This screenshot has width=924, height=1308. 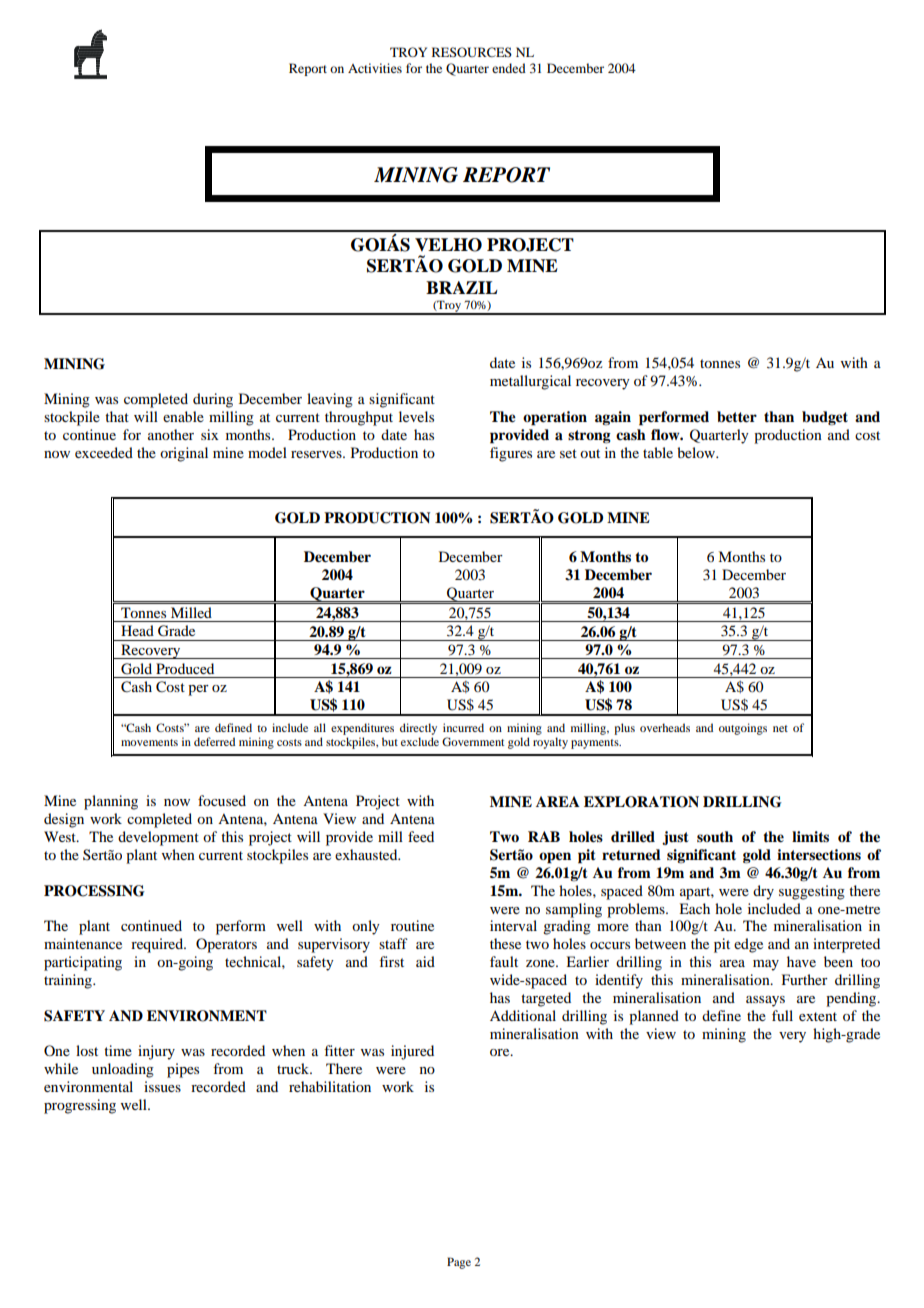 I want to click on feed, so click(x=421, y=836).
